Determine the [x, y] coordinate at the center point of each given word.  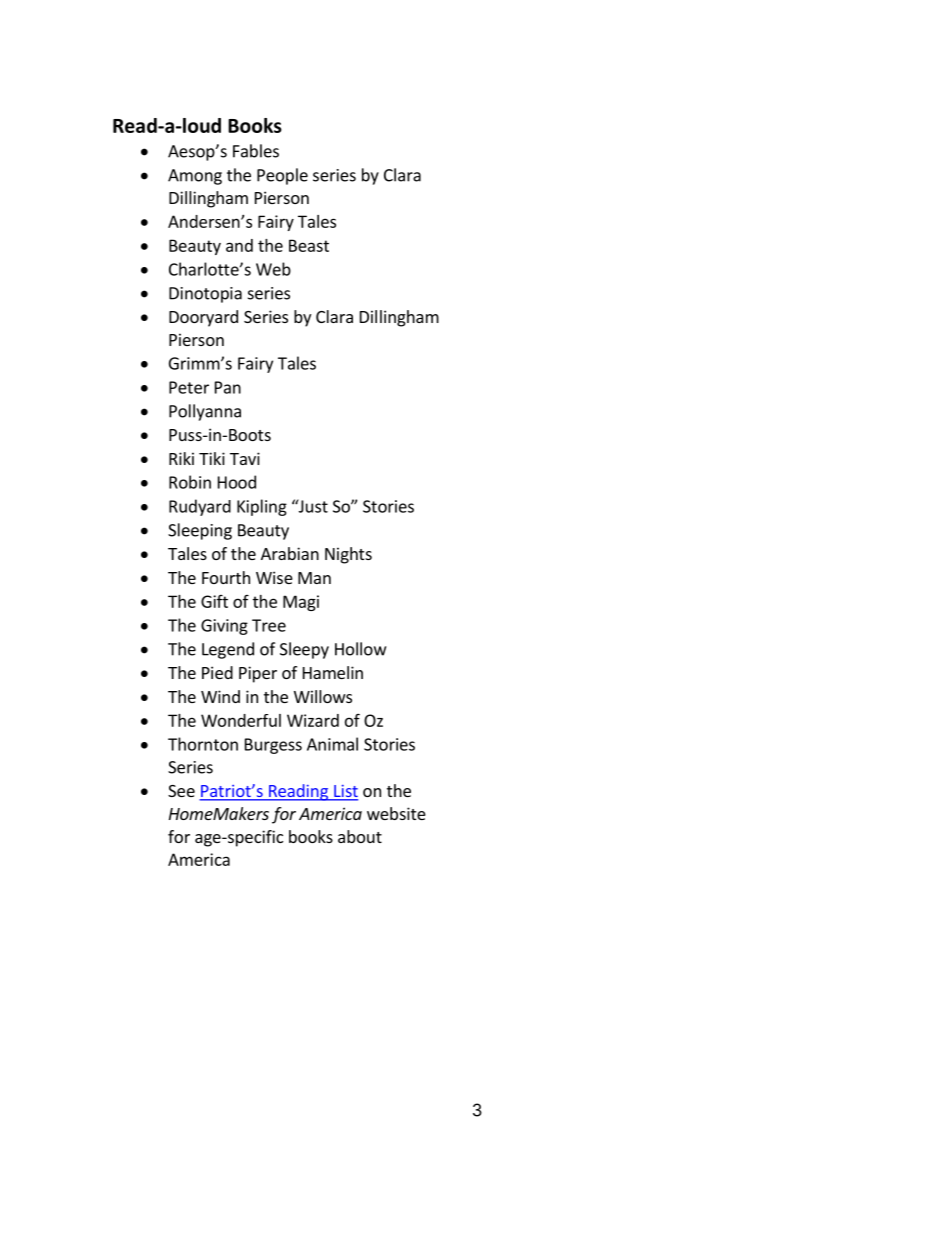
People [282, 176]
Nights [348, 555]
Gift [214, 601]
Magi [301, 603]
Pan [228, 387]
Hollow [360, 649]
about [360, 836]
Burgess [273, 746]
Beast [309, 245]
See [181, 791]
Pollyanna [205, 412]
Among [195, 177]
